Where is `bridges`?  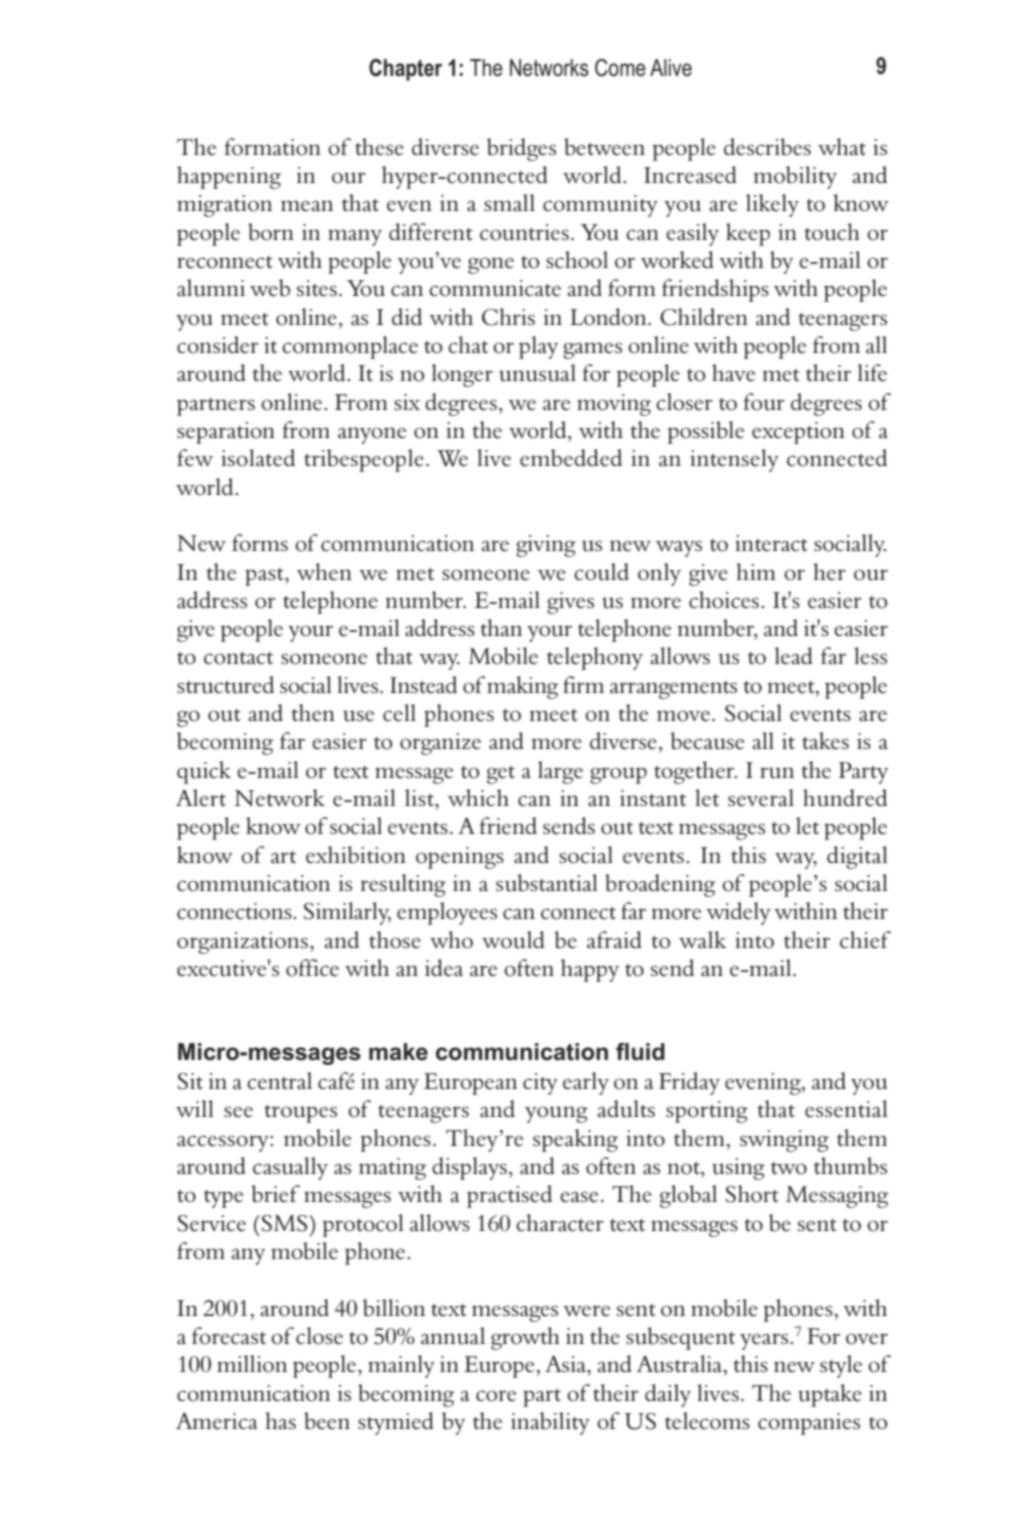
bridges is located at coordinates (521, 149).
